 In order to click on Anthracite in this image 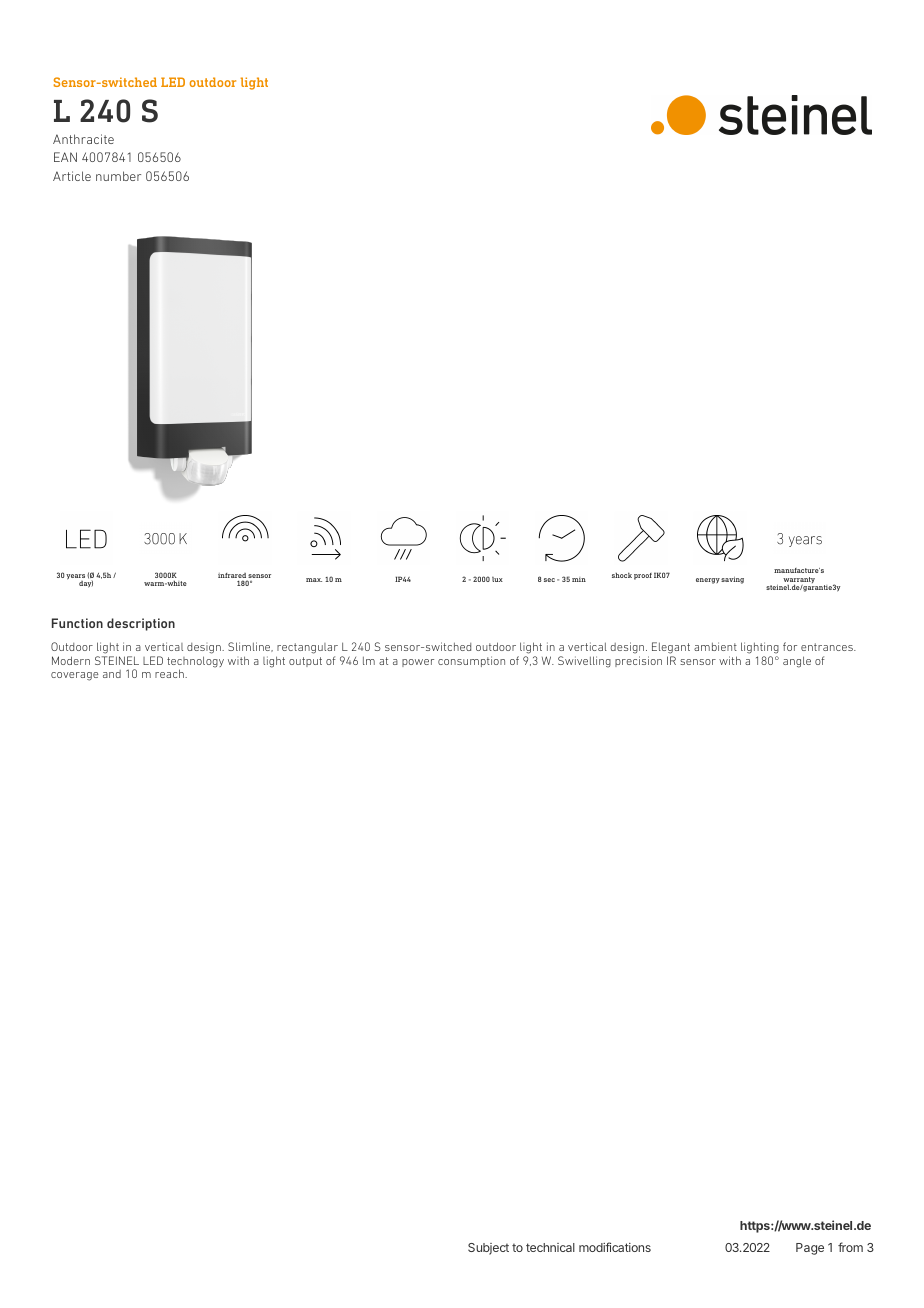, I will do `click(83, 139)`.
